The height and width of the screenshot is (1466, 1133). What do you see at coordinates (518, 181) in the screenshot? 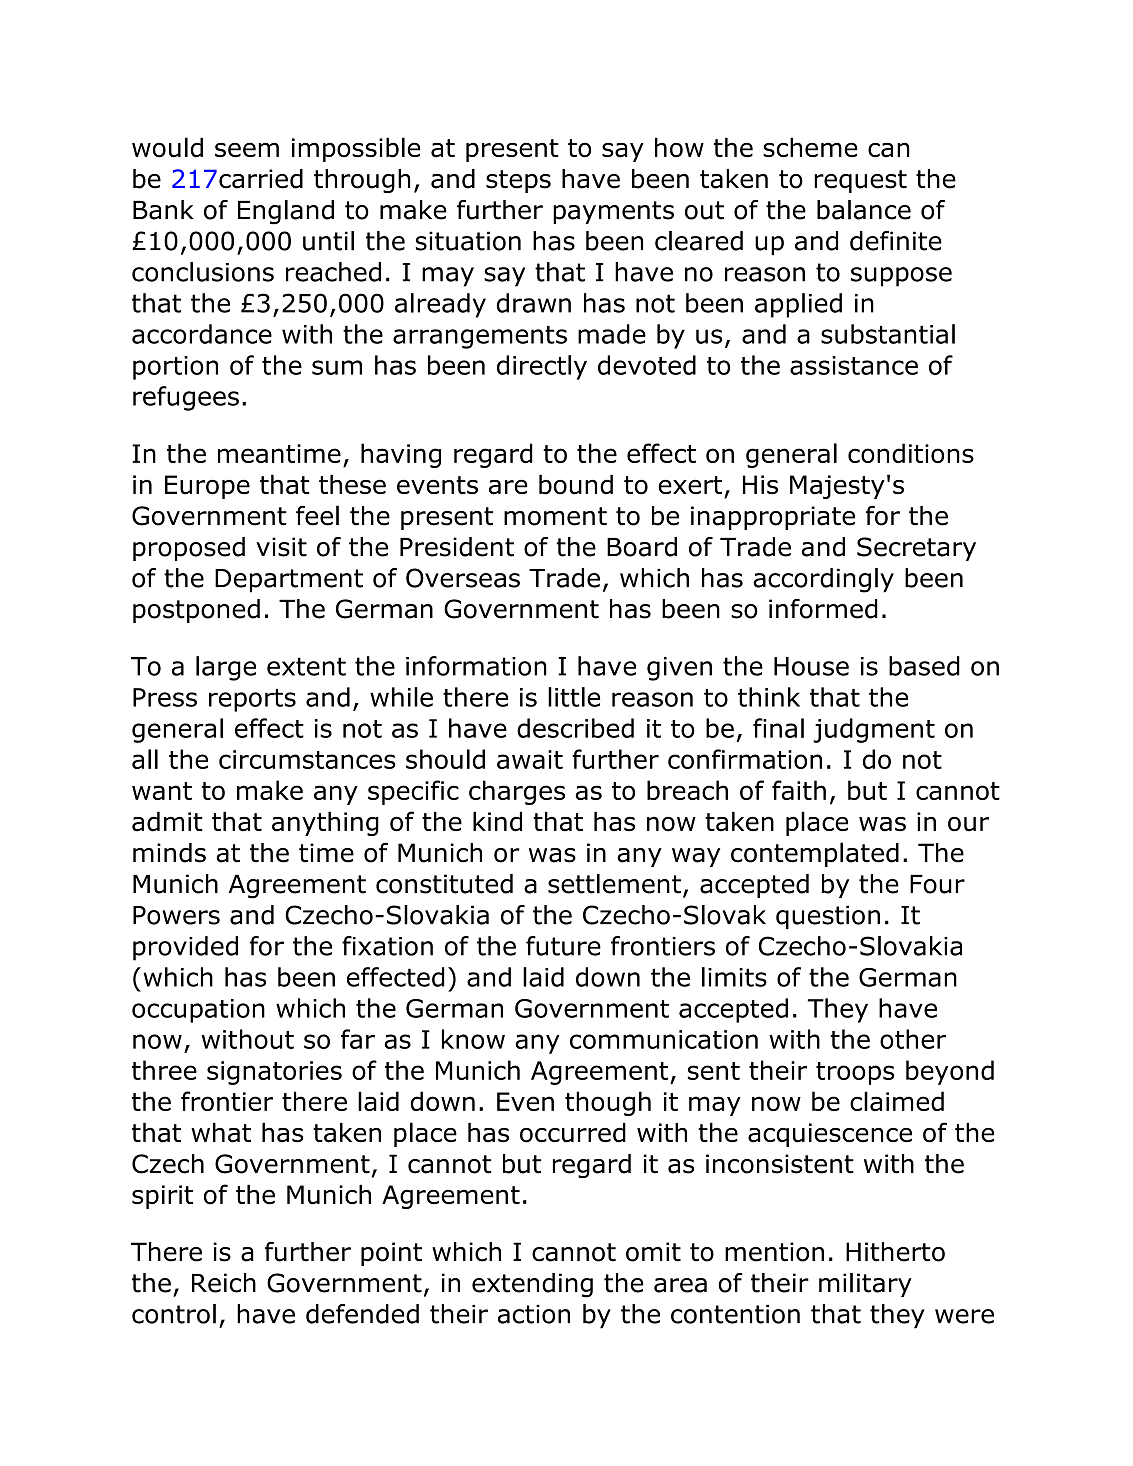
I see `steps` at bounding box center [518, 181].
